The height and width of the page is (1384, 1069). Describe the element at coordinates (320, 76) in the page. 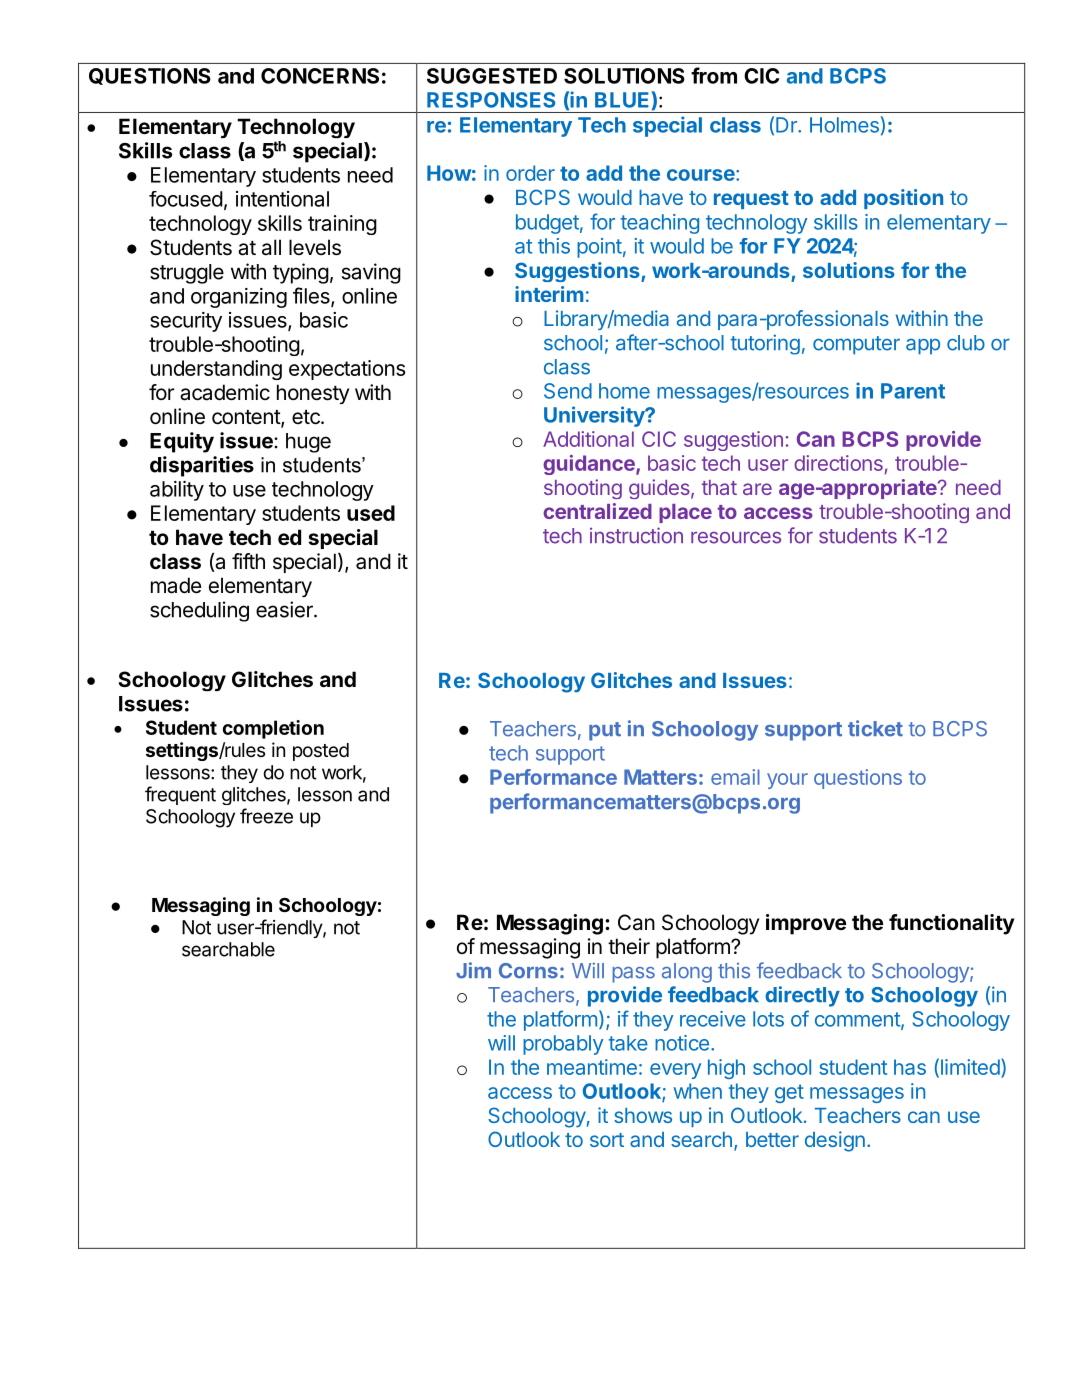

I see `CONCERNS` at that location.
